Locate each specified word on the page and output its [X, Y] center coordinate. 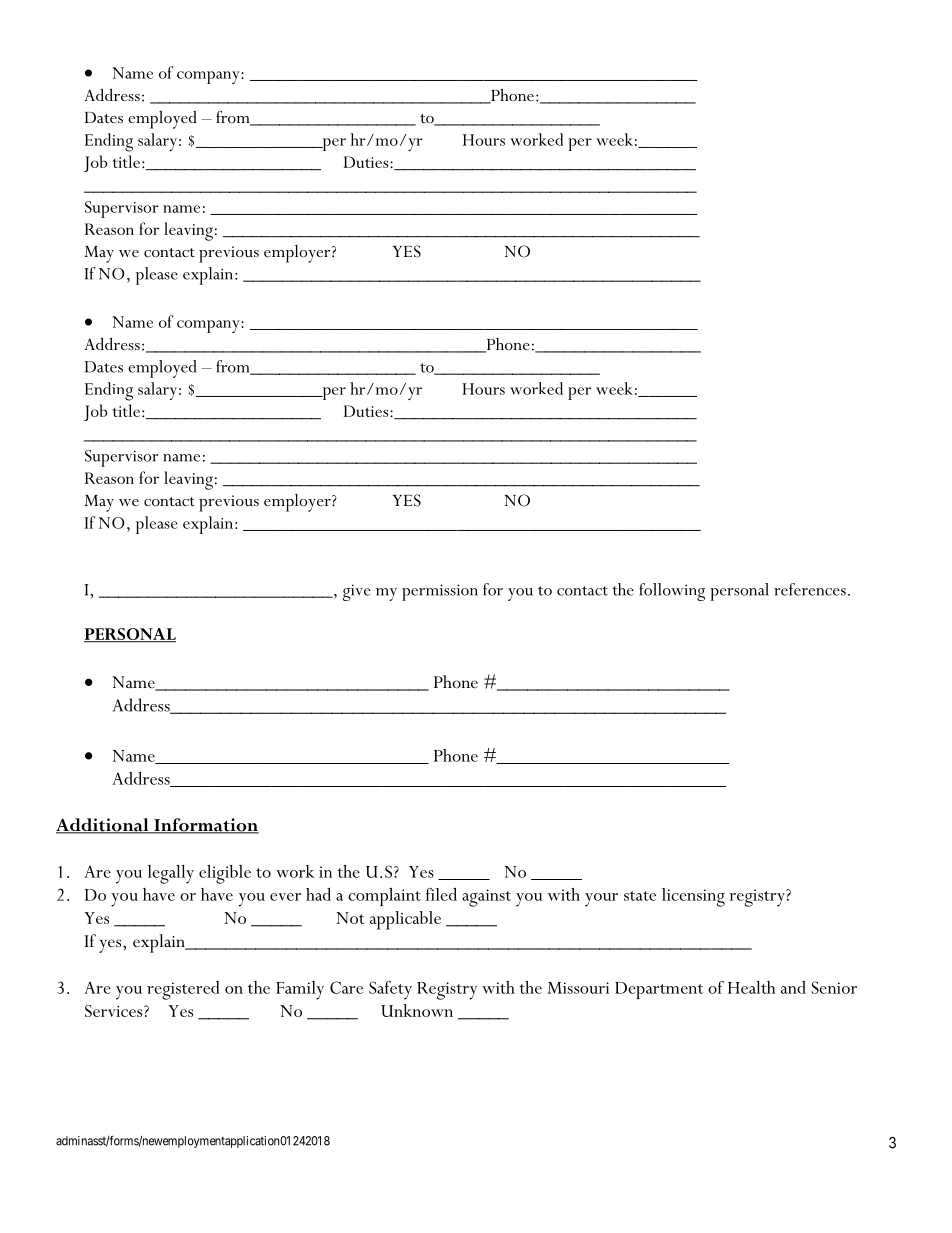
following [672, 592]
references [810, 589]
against [486, 898]
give [357, 592]
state [640, 896]
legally [171, 874]
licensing [693, 897]
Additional [103, 826]
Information [205, 826]
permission [440, 592]
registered [183, 990]
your [601, 900]
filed [441, 894]
